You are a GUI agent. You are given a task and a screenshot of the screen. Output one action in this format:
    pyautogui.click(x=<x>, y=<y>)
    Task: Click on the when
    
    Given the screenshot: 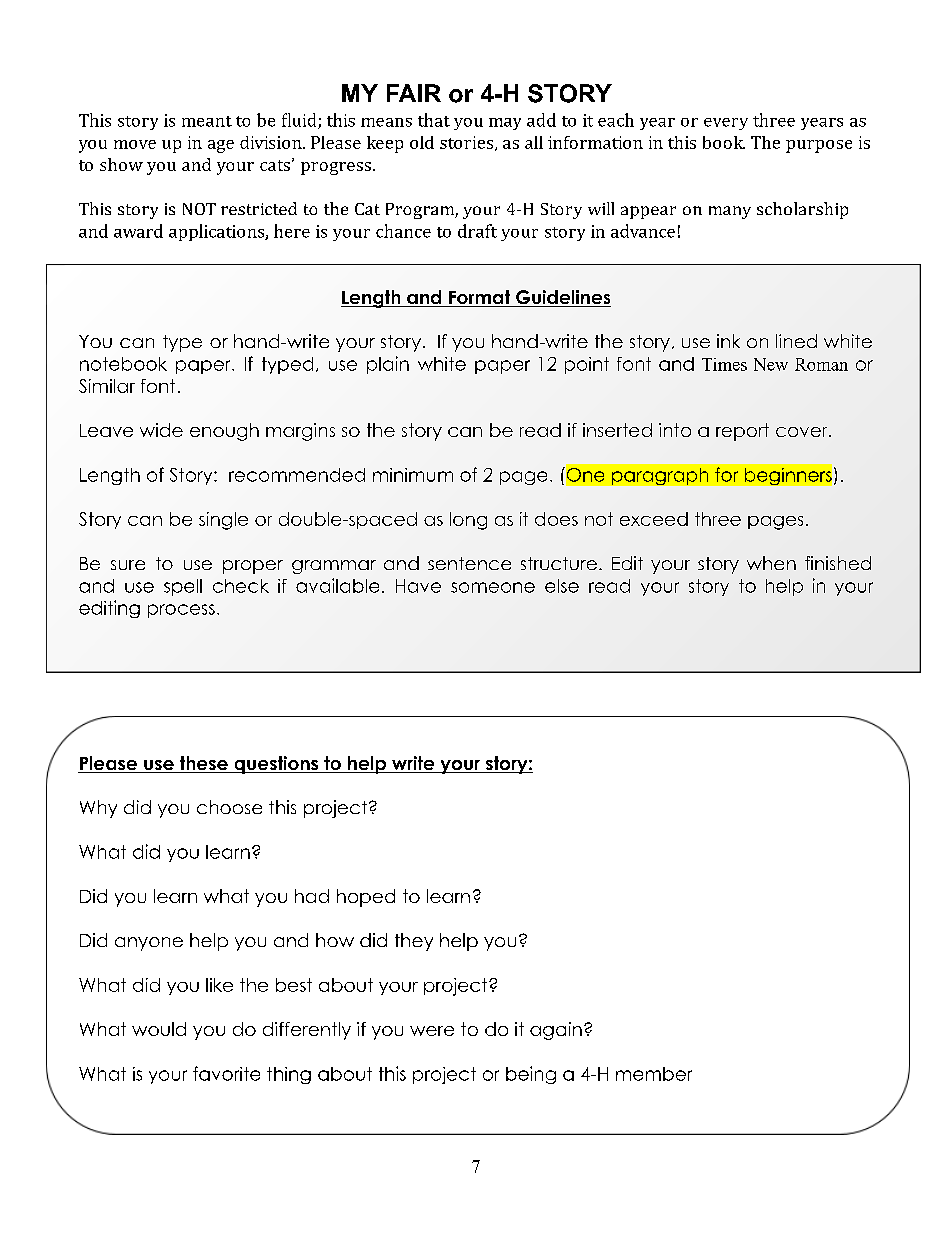 What is the action you would take?
    pyautogui.click(x=771, y=563)
